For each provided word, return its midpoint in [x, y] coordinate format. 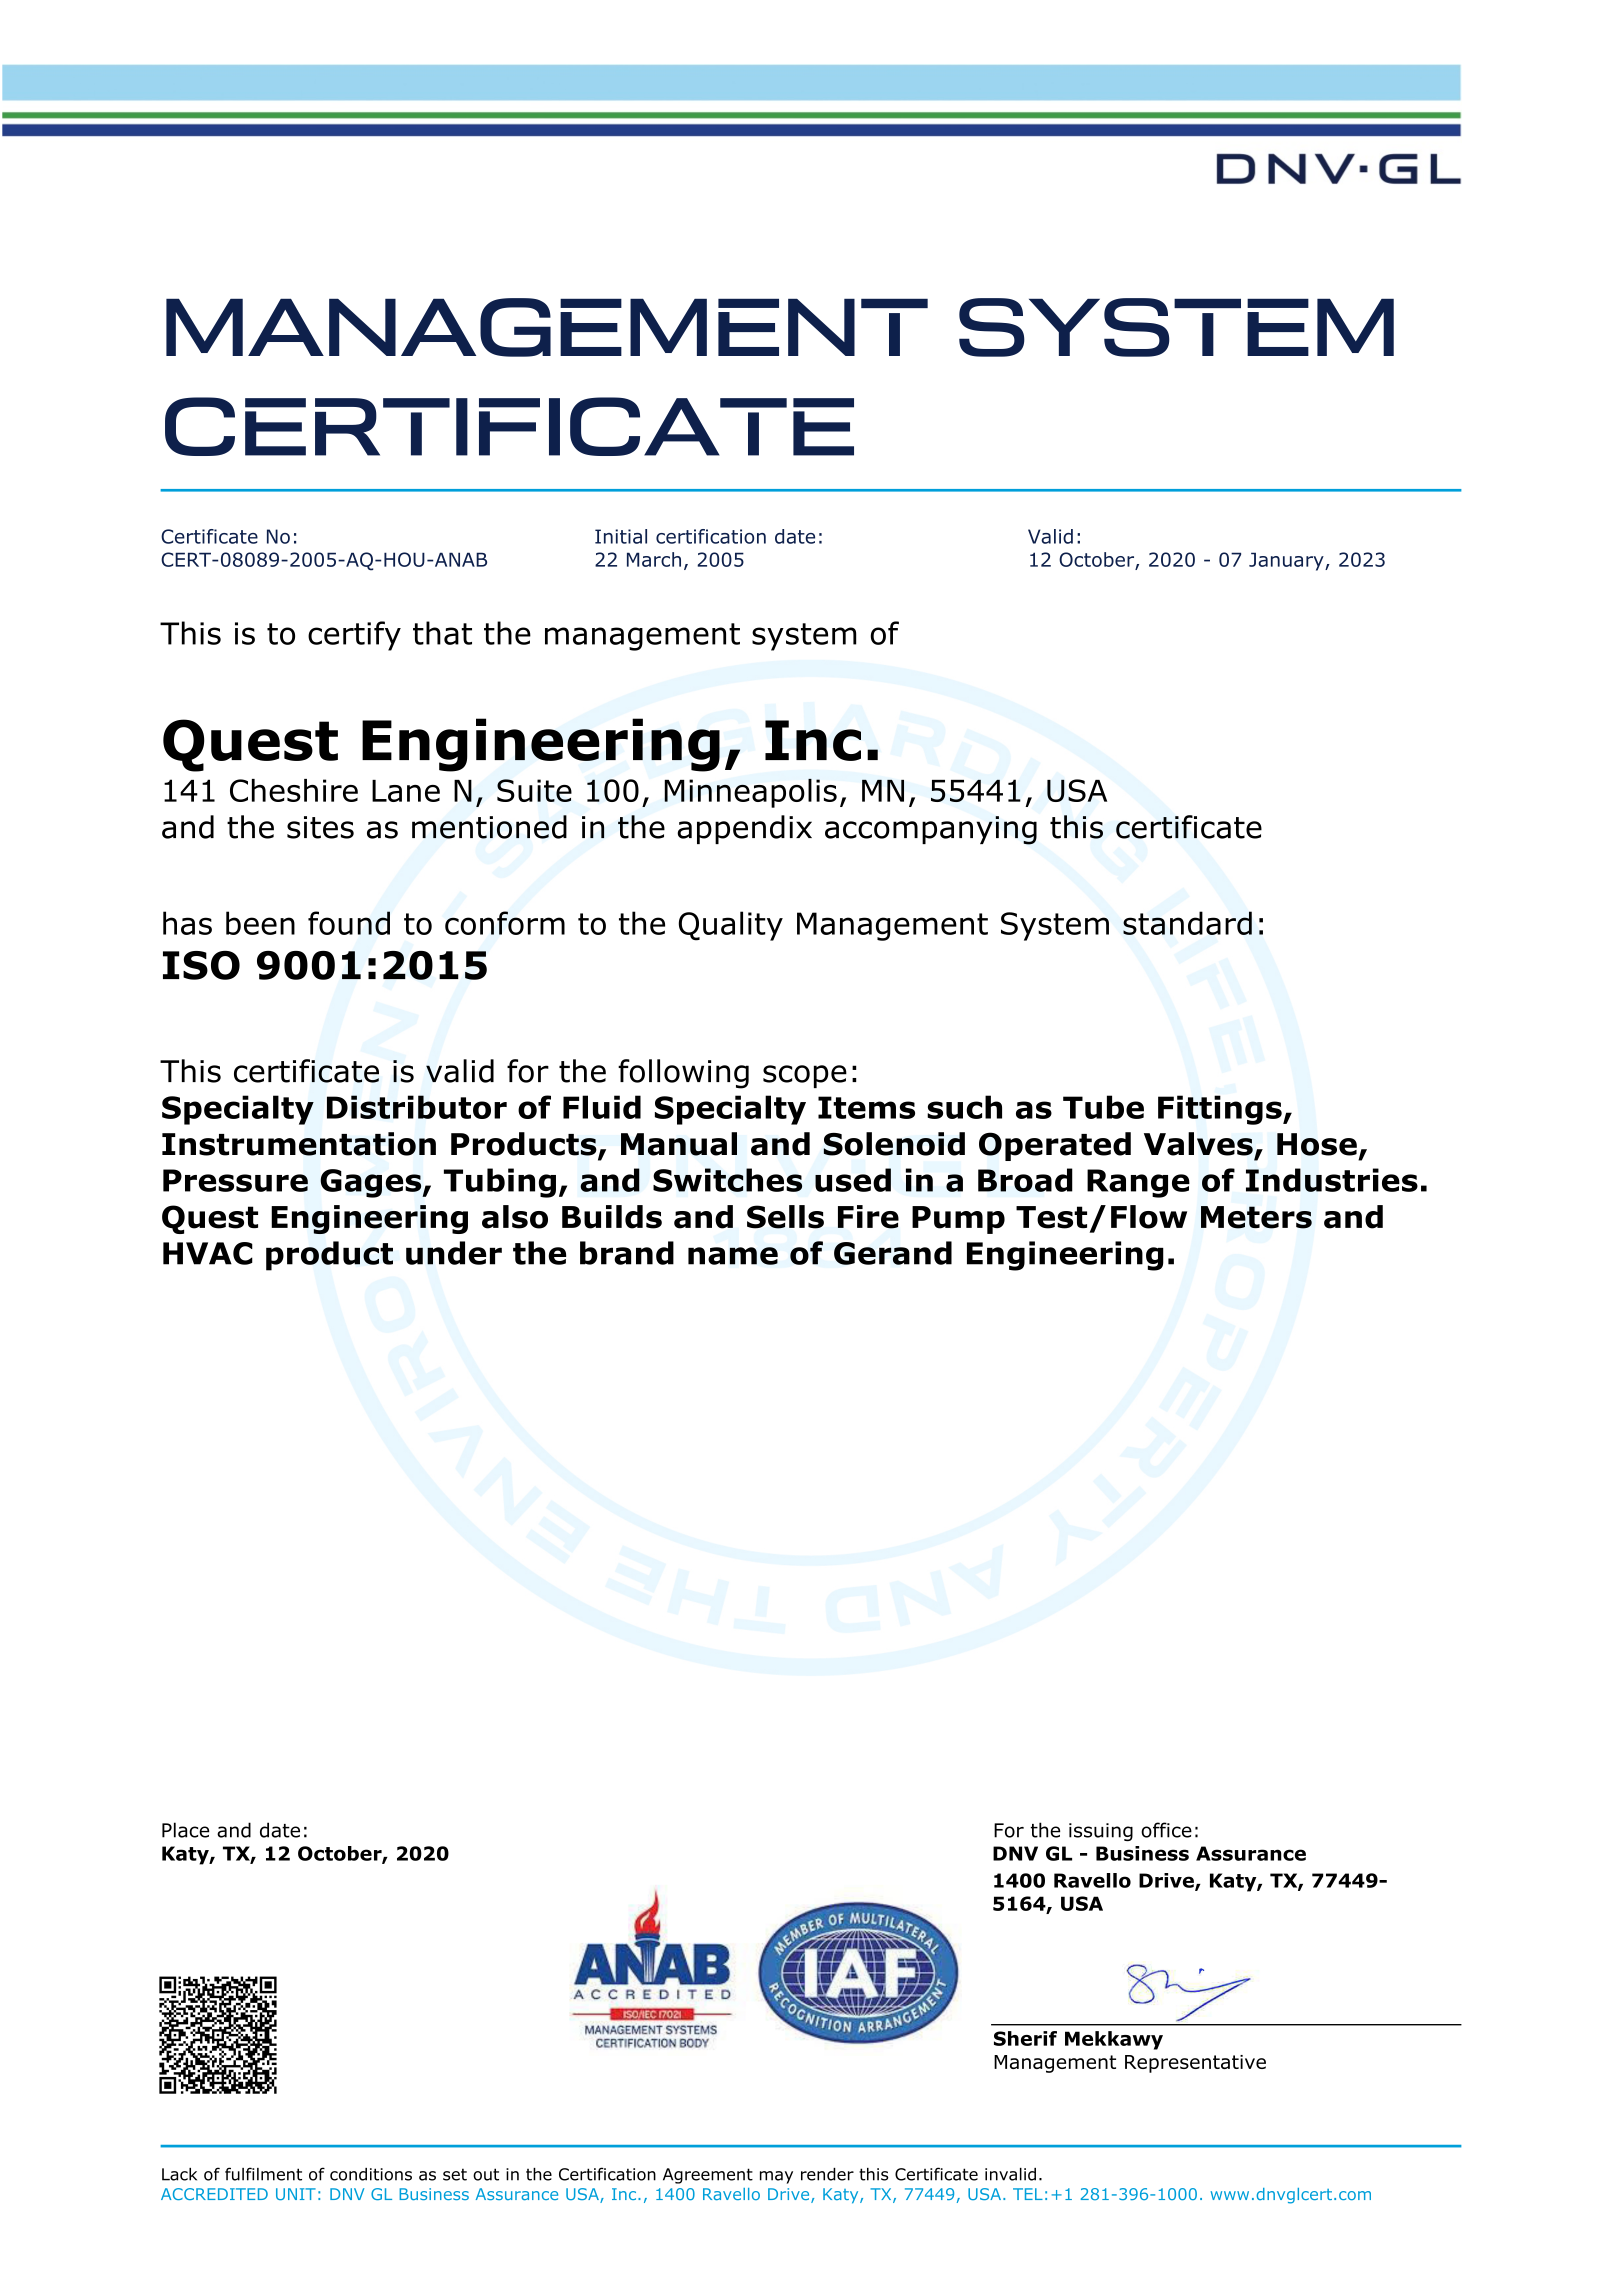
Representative [1195, 2064]
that [442, 633]
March [654, 559]
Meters [1256, 1217]
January [1287, 561]
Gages [372, 1183]
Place [185, 1830]
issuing [1101, 1832]
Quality [731, 926]
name [733, 1256]
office [1166, 1830]
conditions [371, 2174]
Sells [785, 1217]
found [349, 923]
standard [1187, 923]
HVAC [208, 1253]
